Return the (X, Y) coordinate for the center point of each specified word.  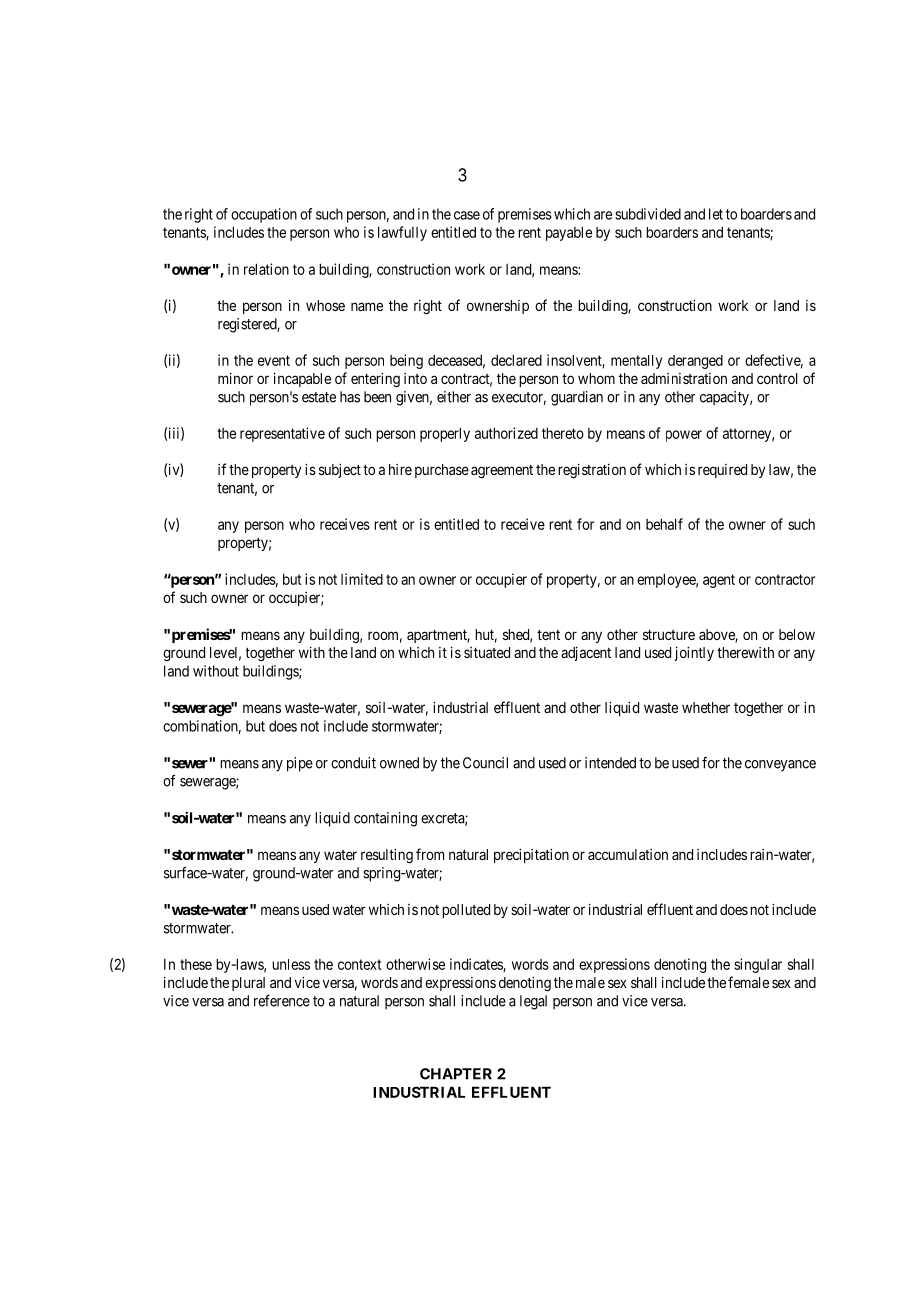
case (467, 215)
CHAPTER (456, 1074)
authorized (506, 433)
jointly (694, 653)
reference (282, 1001)
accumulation (628, 854)
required (722, 471)
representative (282, 434)
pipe (300, 764)
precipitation (531, 855)
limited (362, 579)
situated (487, 652)
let (716, 214)
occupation (264, 215)
